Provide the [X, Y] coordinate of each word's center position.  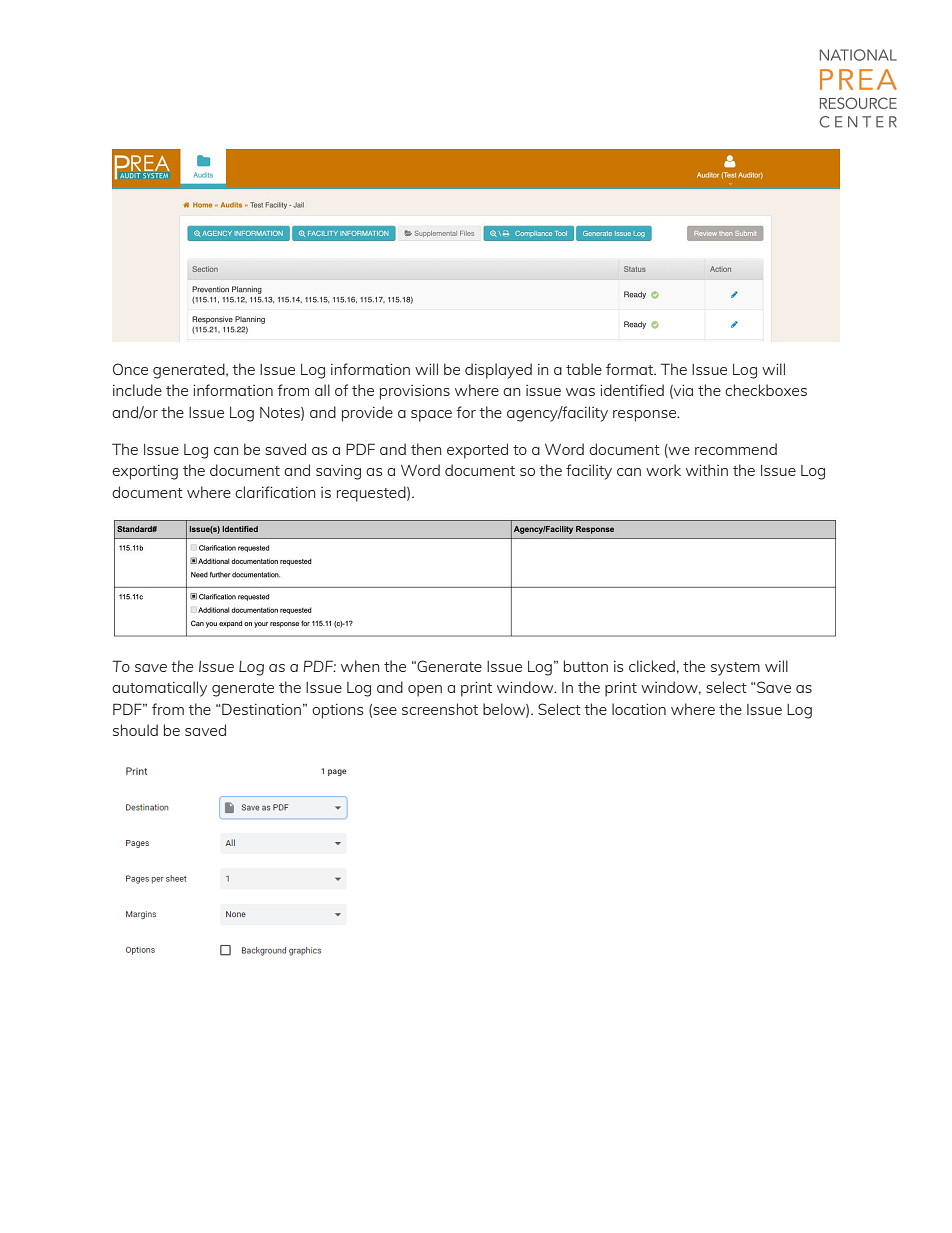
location [639, 709]
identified [632, 390]
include [137, 390]
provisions [415, 392]
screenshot [440, 709]
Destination [261, 709]
